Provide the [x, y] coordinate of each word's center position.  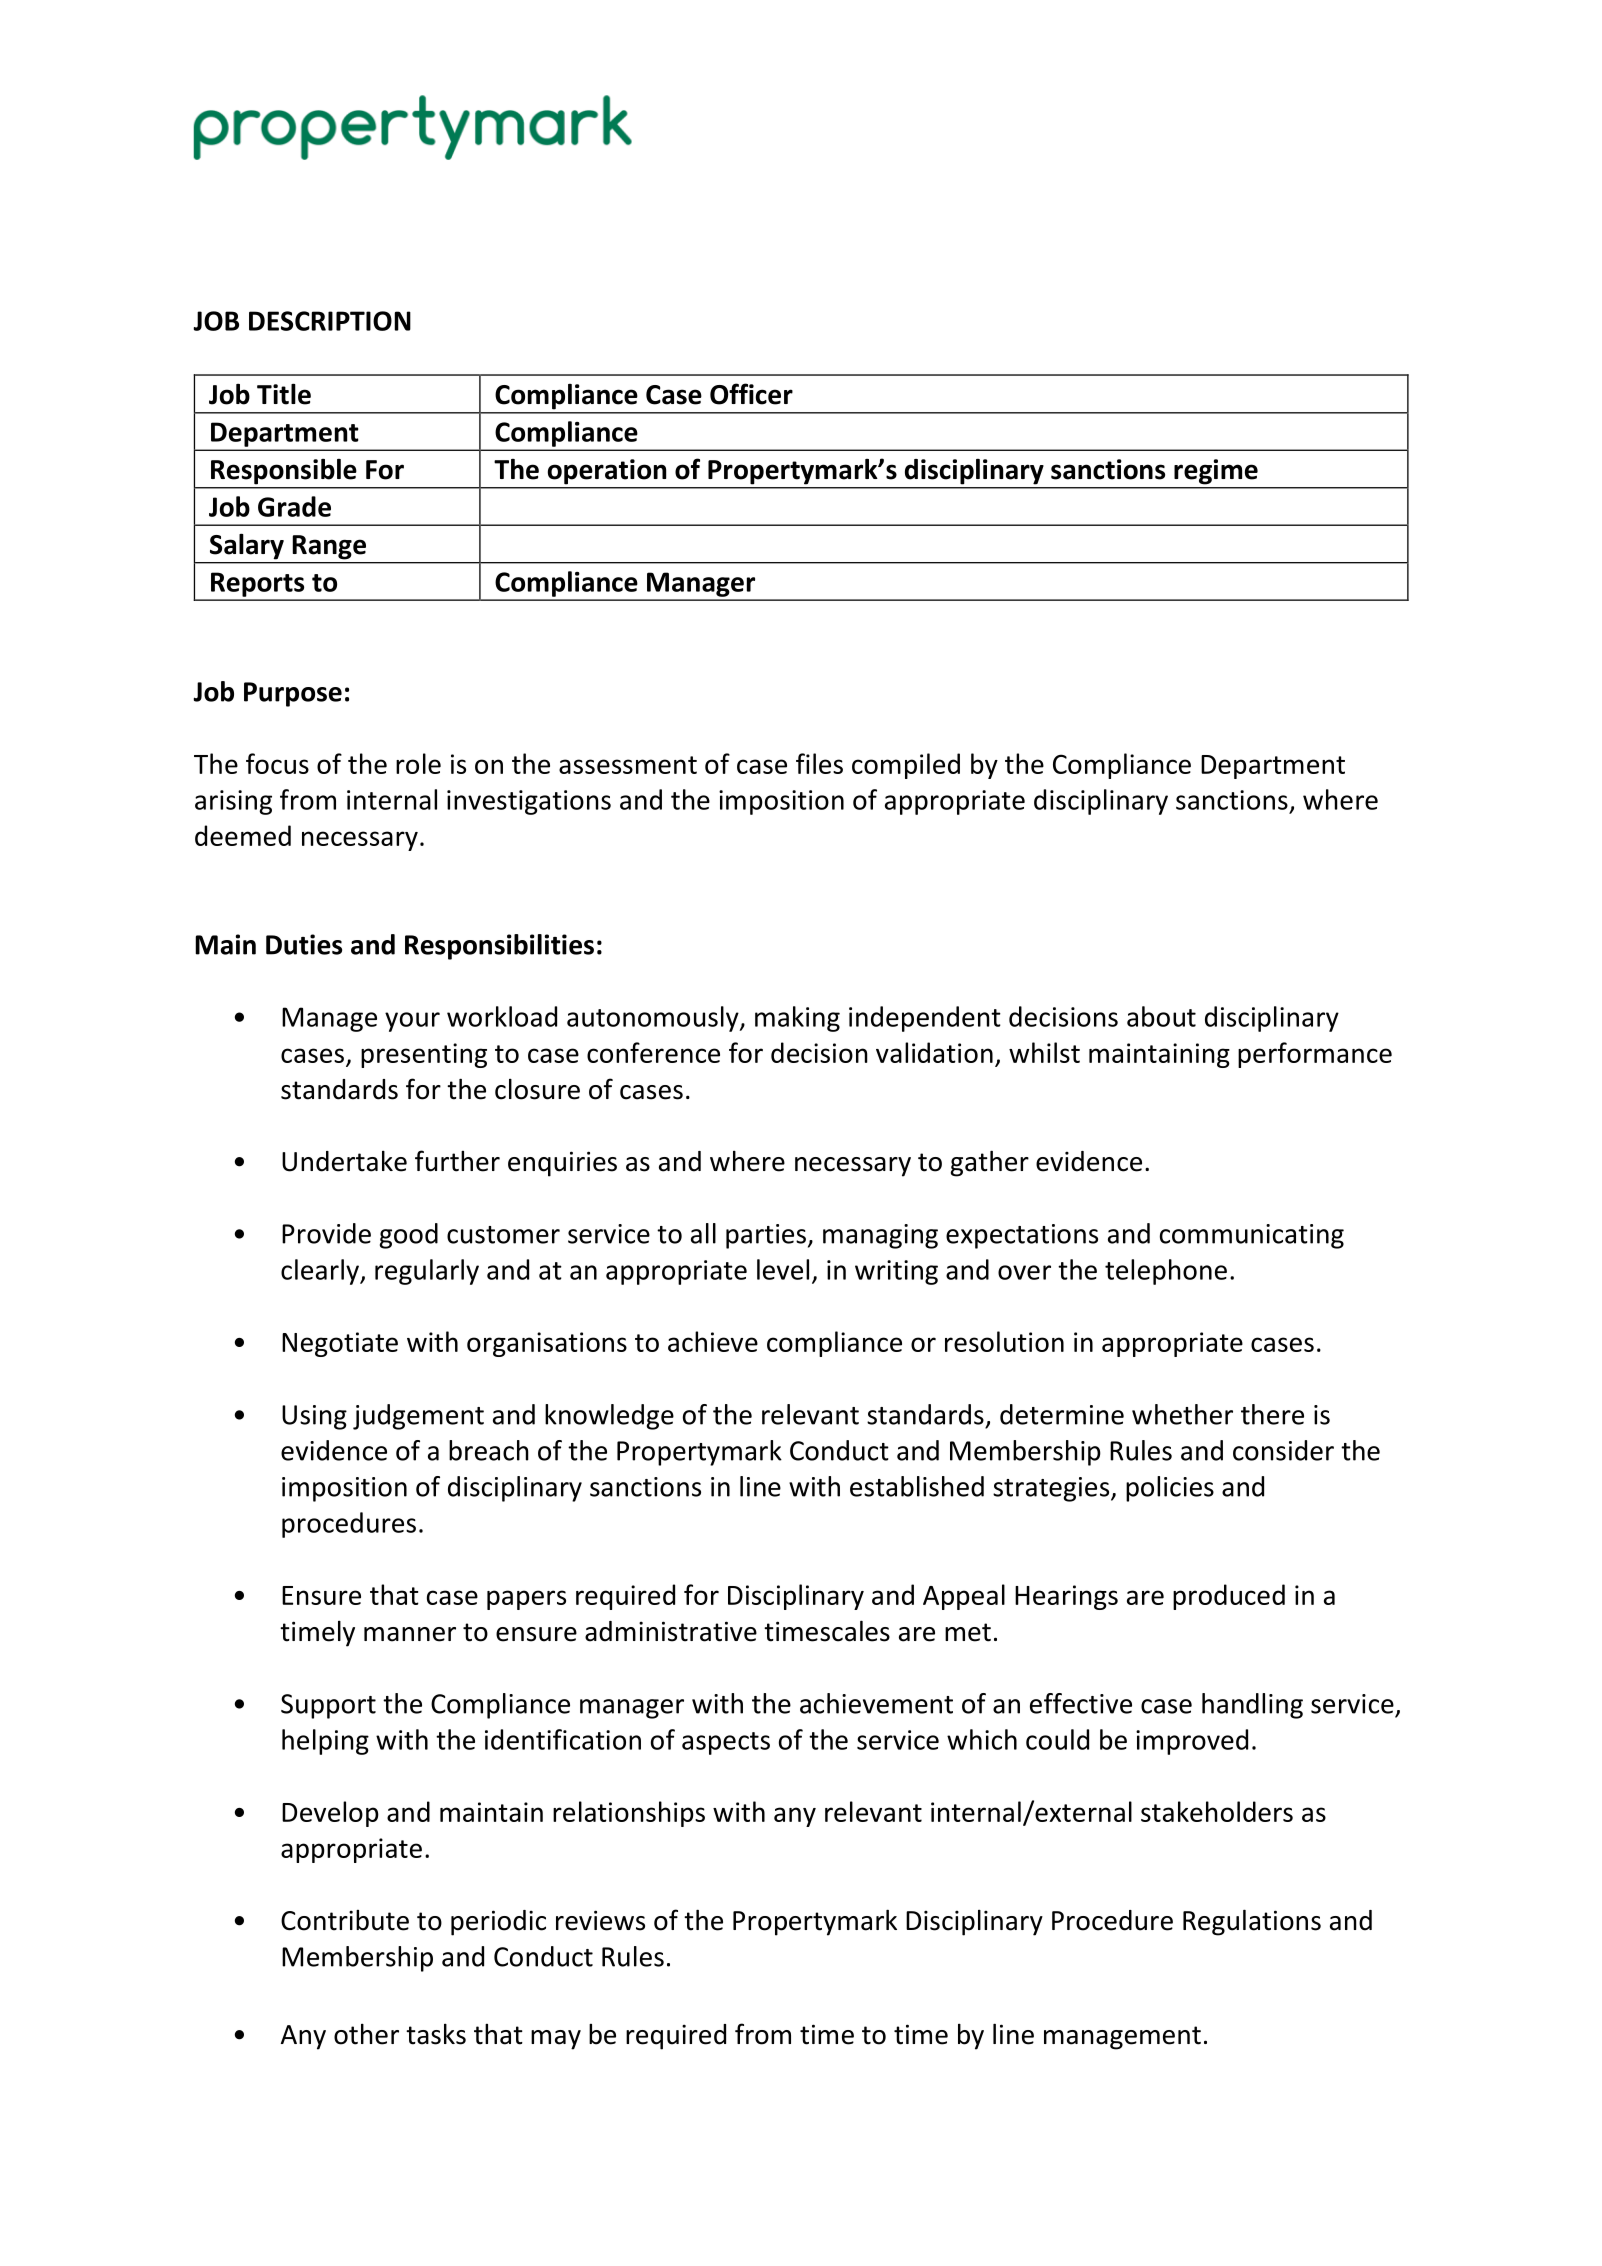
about [1161, 1016]
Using [314, 1417]
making [797, 1019]
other [366, 2034]
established [917, 1486]
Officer [751, 394]
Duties [304, 944]
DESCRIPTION [330, 321]
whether [1182, 1414]
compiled [906, 766]
